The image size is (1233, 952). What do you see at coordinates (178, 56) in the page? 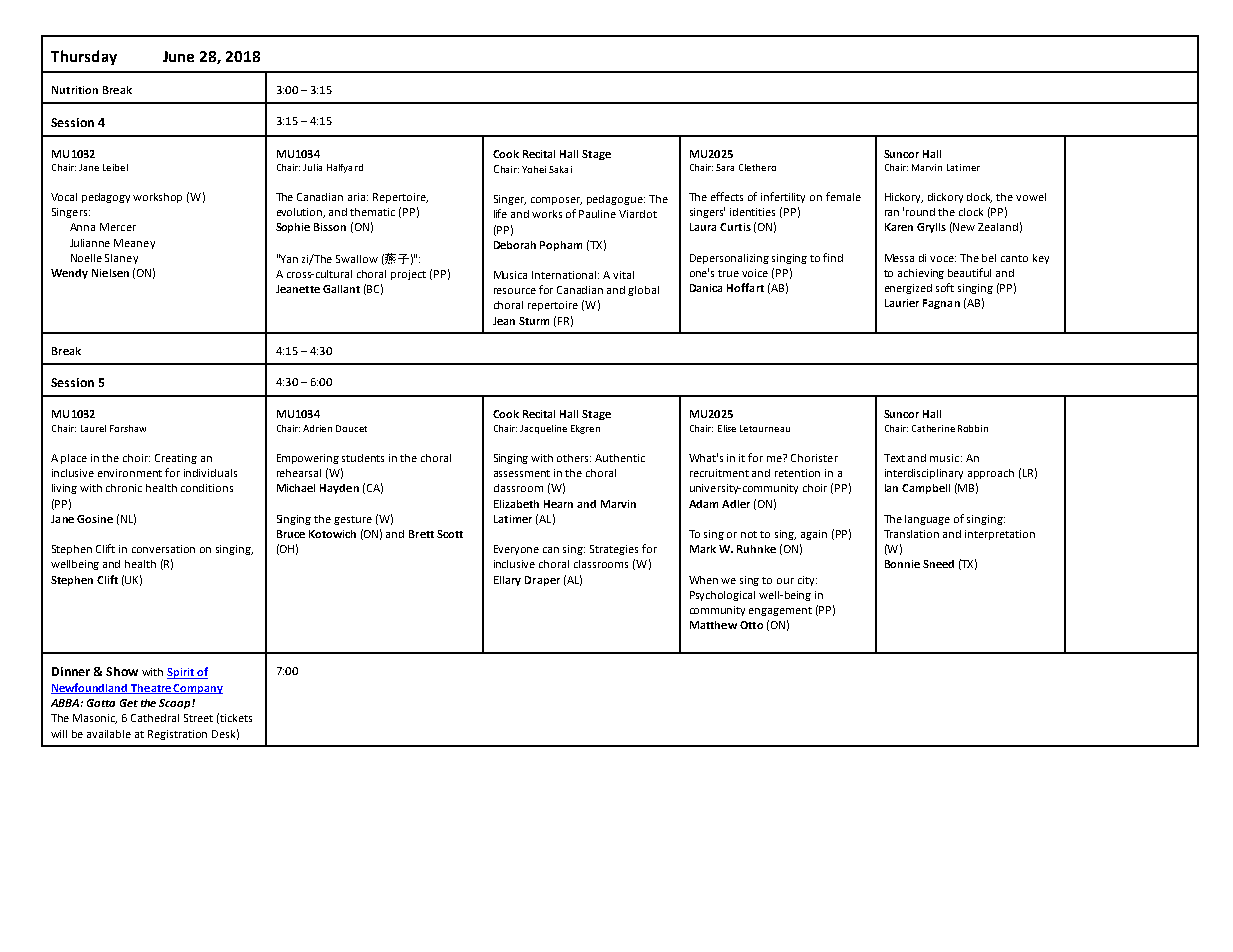
I see `June` at bounding box center [178, 56].
